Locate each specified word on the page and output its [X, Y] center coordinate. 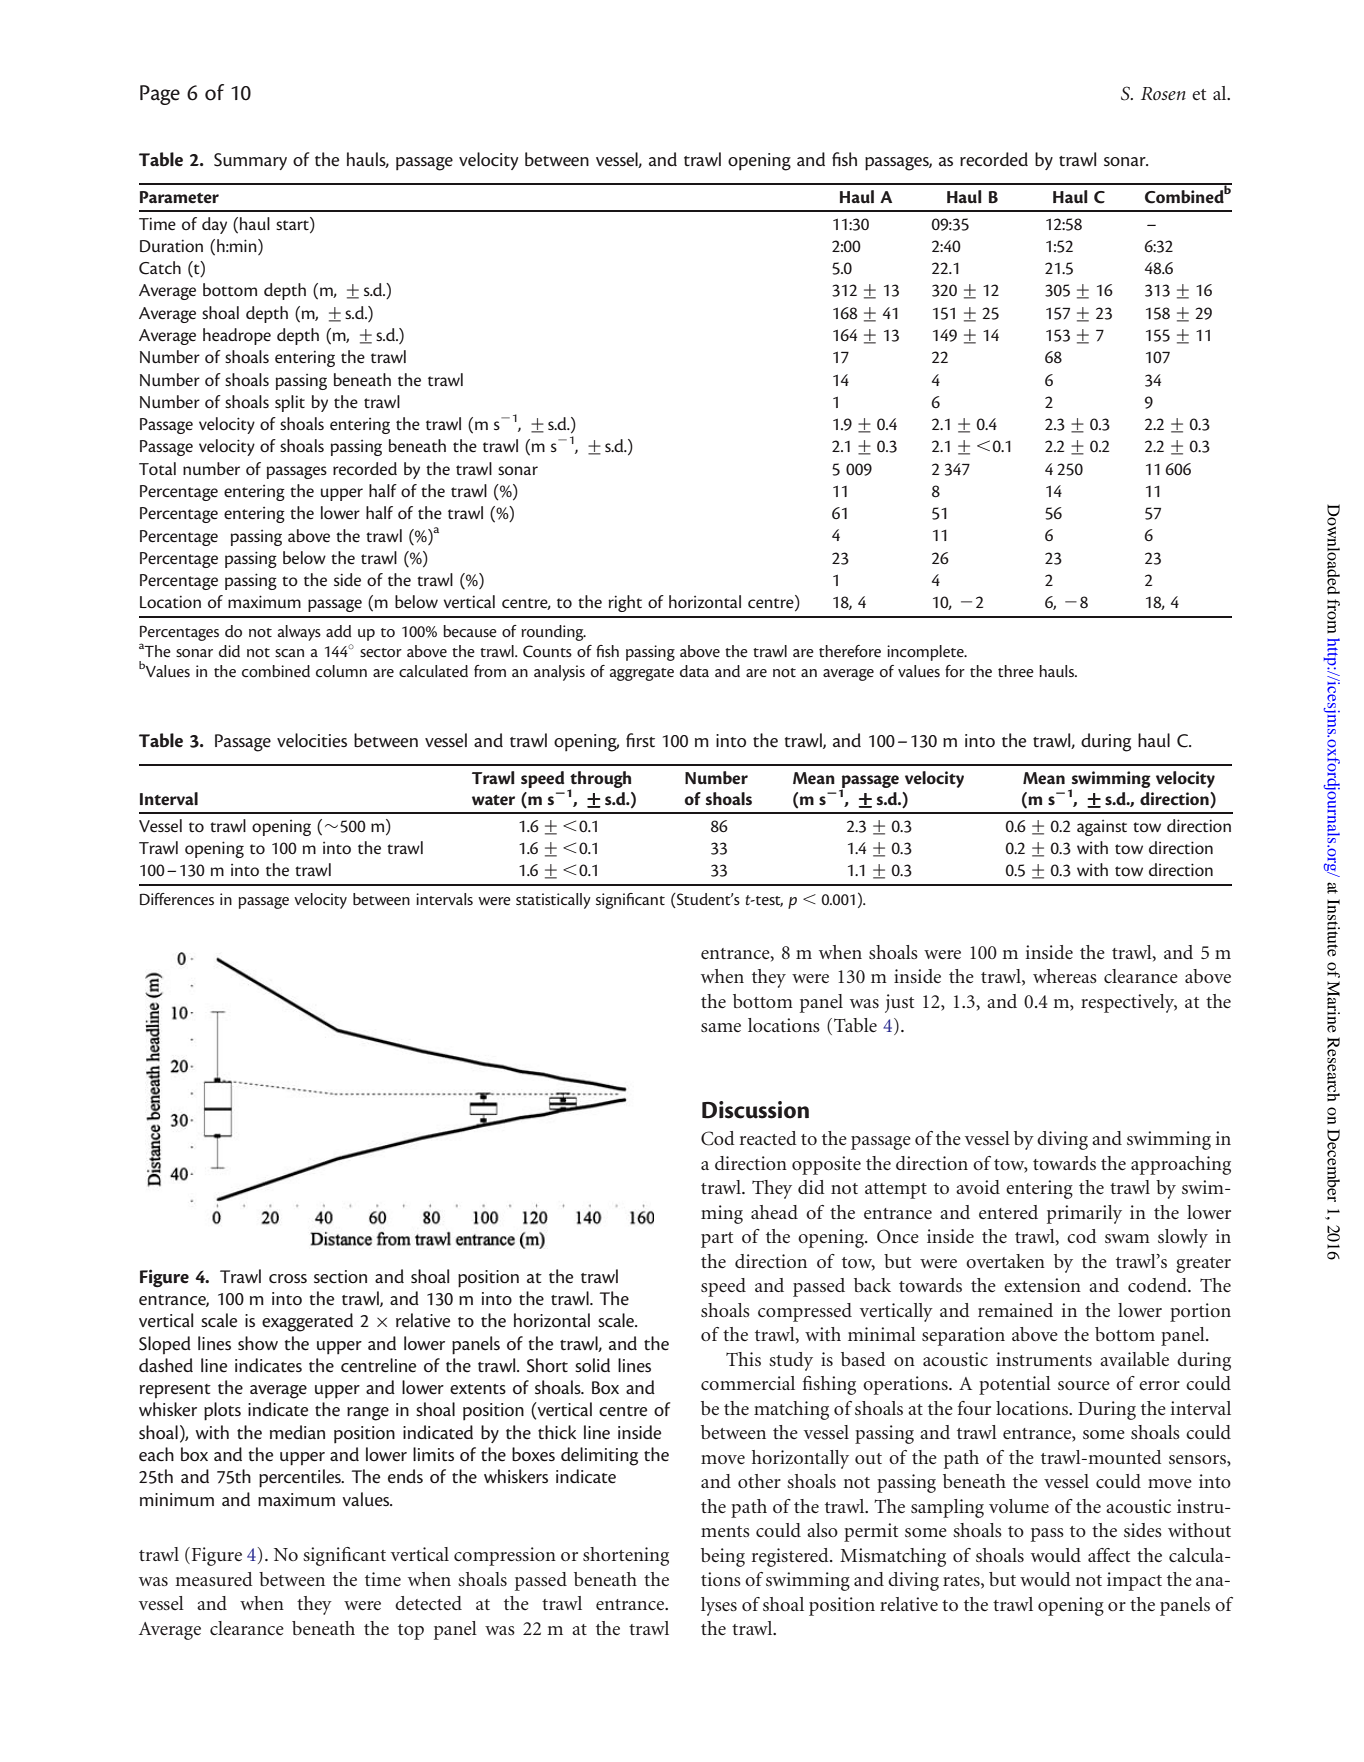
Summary [250, 161]
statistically [553, 901]
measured [214, 1579]
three [1016, 671]
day [214, 225]
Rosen [1163, 93]
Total [157, 468]
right [625, 603]
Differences [177, 899]
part [717, 1240]
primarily [1084, 1214]
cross [288, 1279]
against [1102, 828]
